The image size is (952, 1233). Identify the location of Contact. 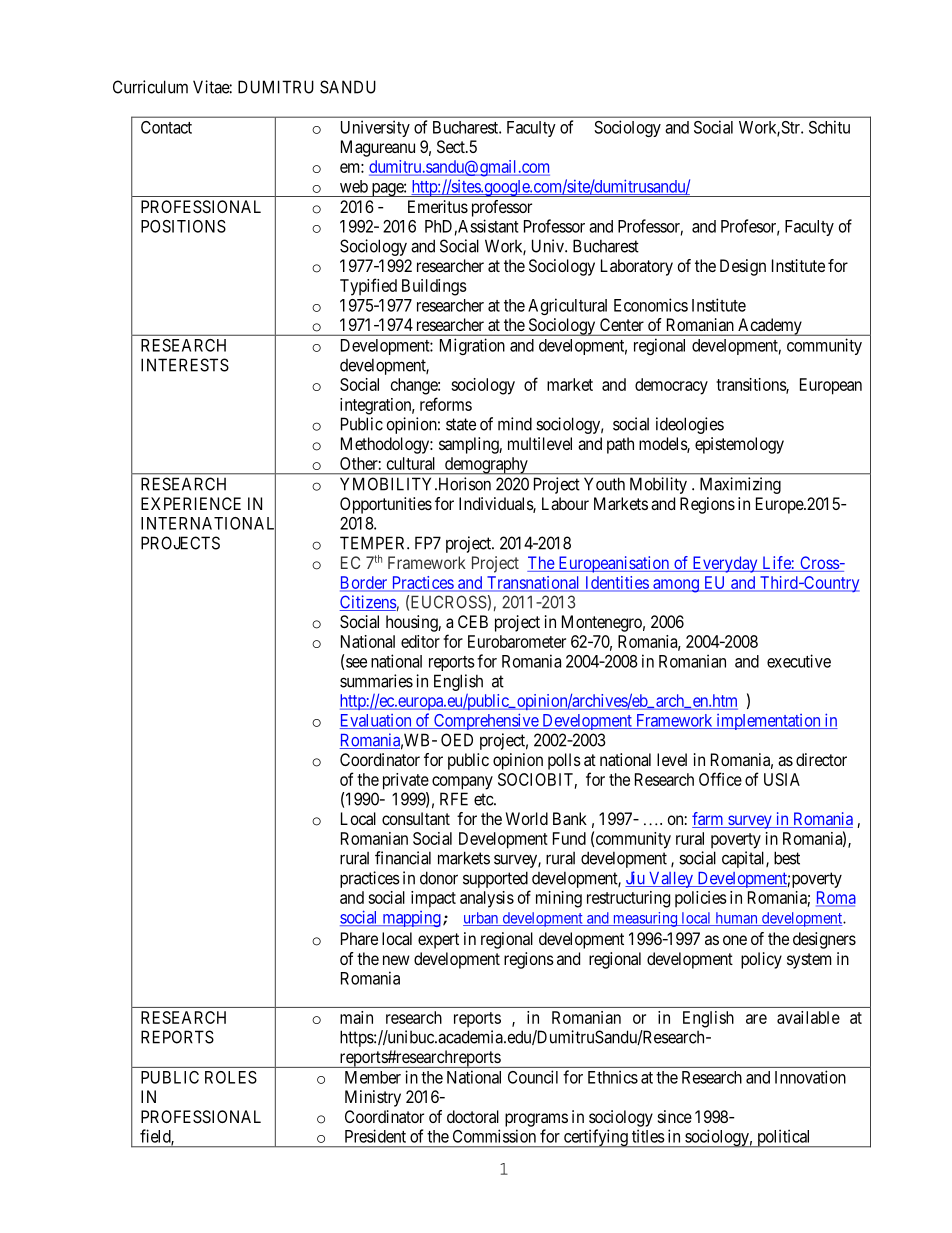
(166, 127).
